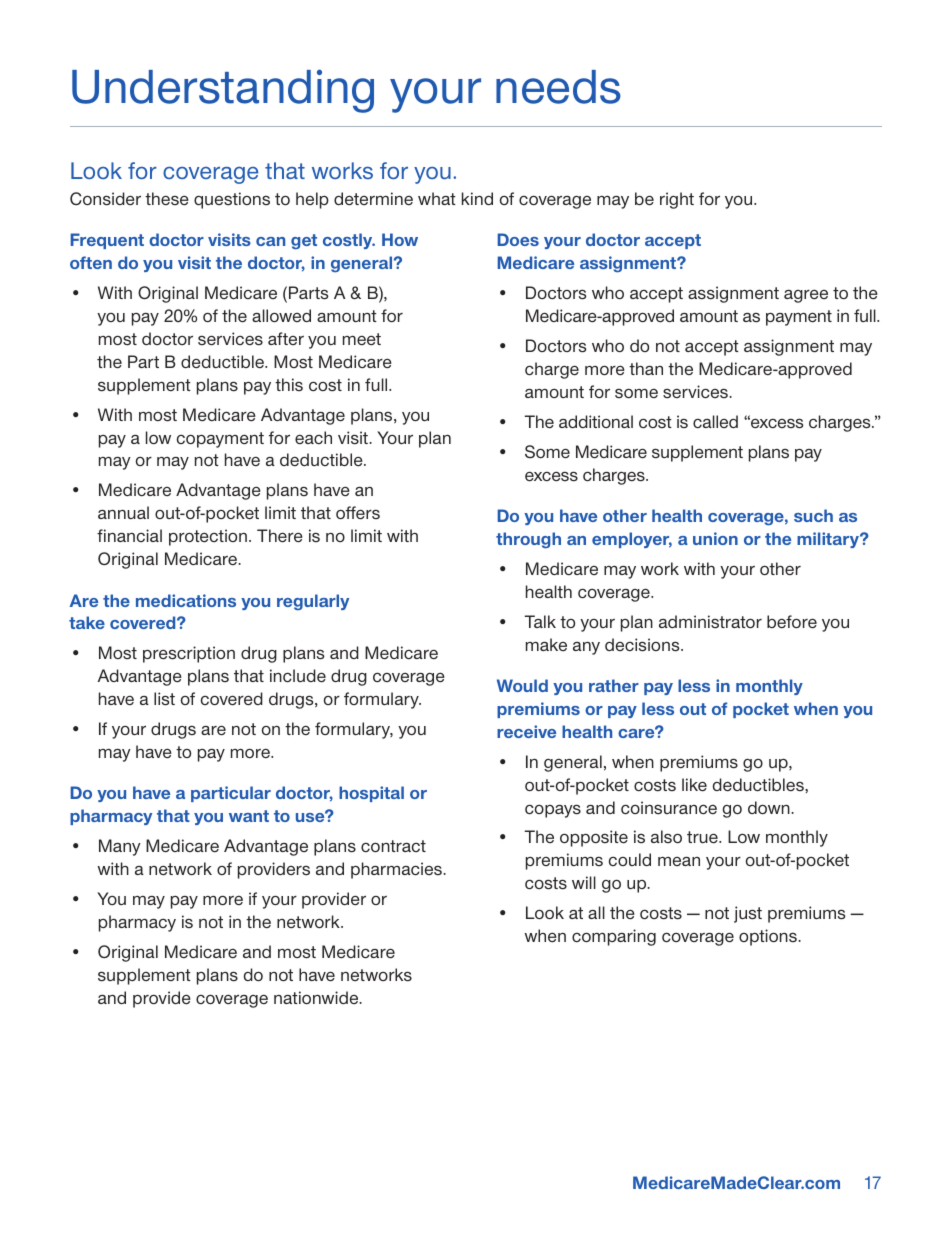  I want to click on right, so click(677, 200).
